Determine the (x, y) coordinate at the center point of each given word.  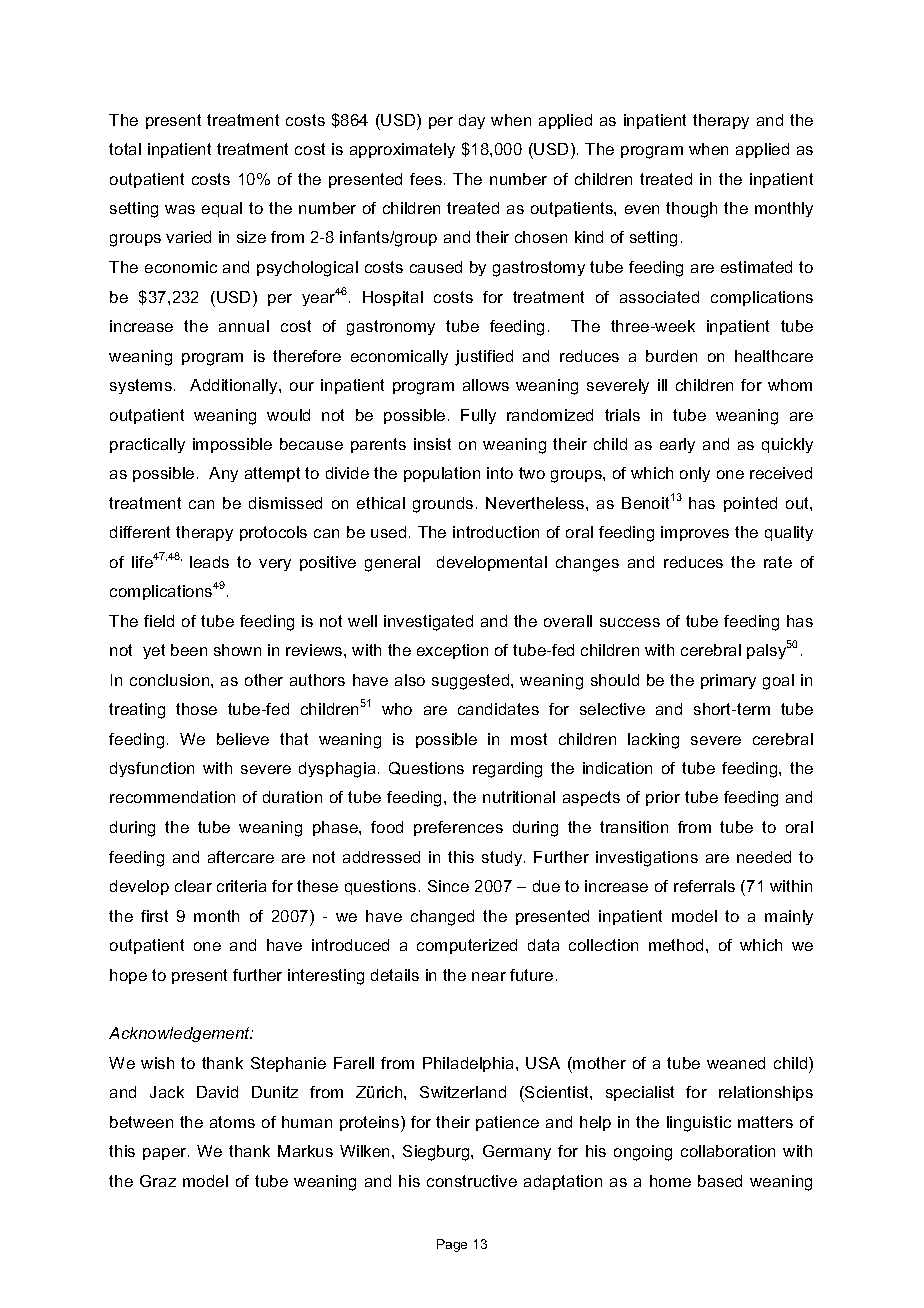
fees (427, 179)
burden (671, 356)
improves (695, 533)
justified (484, 358)
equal (222, 209)
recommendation (172, 797)
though (691, 210)
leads (209, 562)
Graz (158, 1181)
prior (663, 798)
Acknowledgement (181, 1034)
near (489, 976)
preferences (458, 828)
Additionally (235, 386)
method (676, 945)
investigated (428, 623)
